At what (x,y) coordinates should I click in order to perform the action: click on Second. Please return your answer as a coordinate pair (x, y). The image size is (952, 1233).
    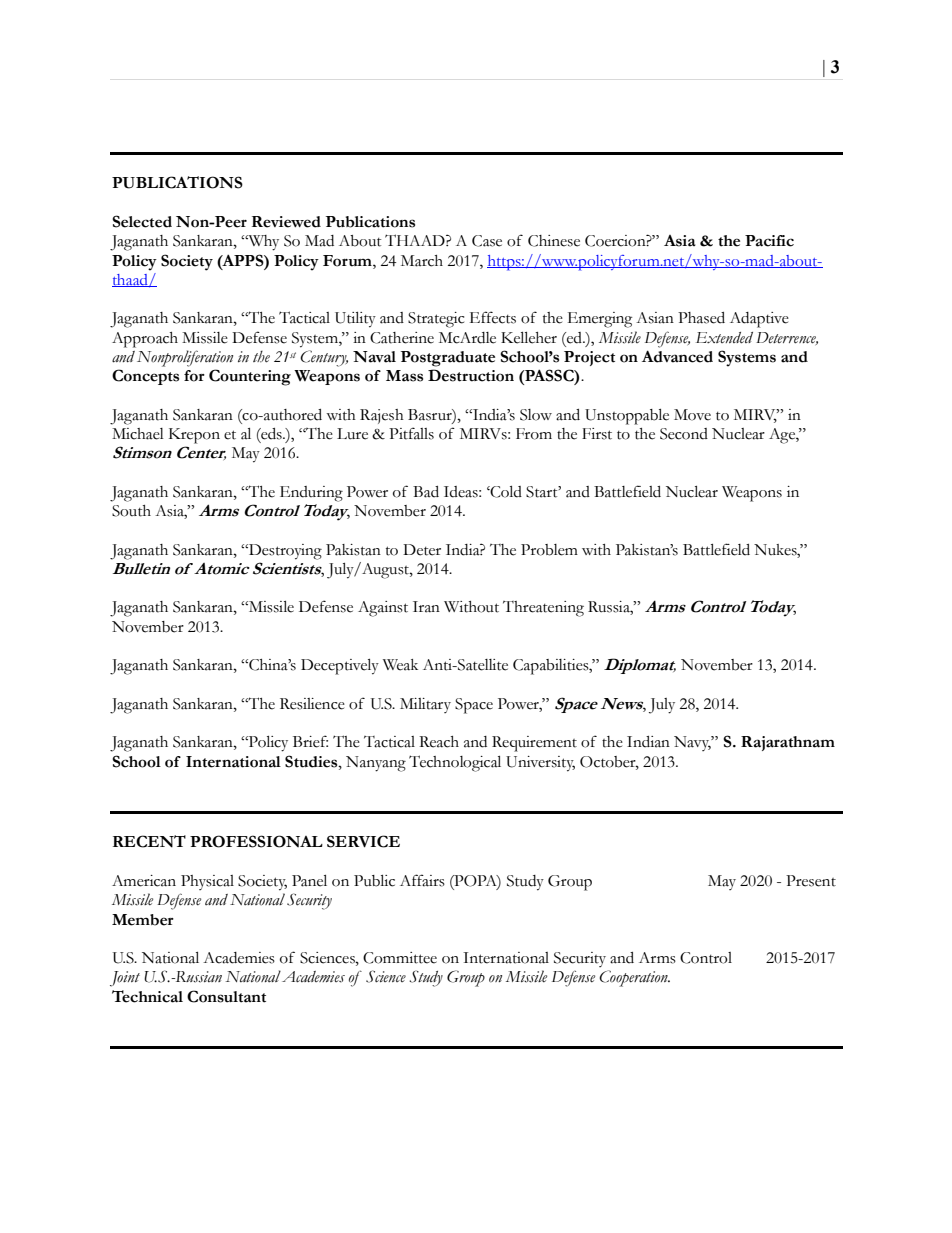
    Looking at the image, I should click on (684, 434).
